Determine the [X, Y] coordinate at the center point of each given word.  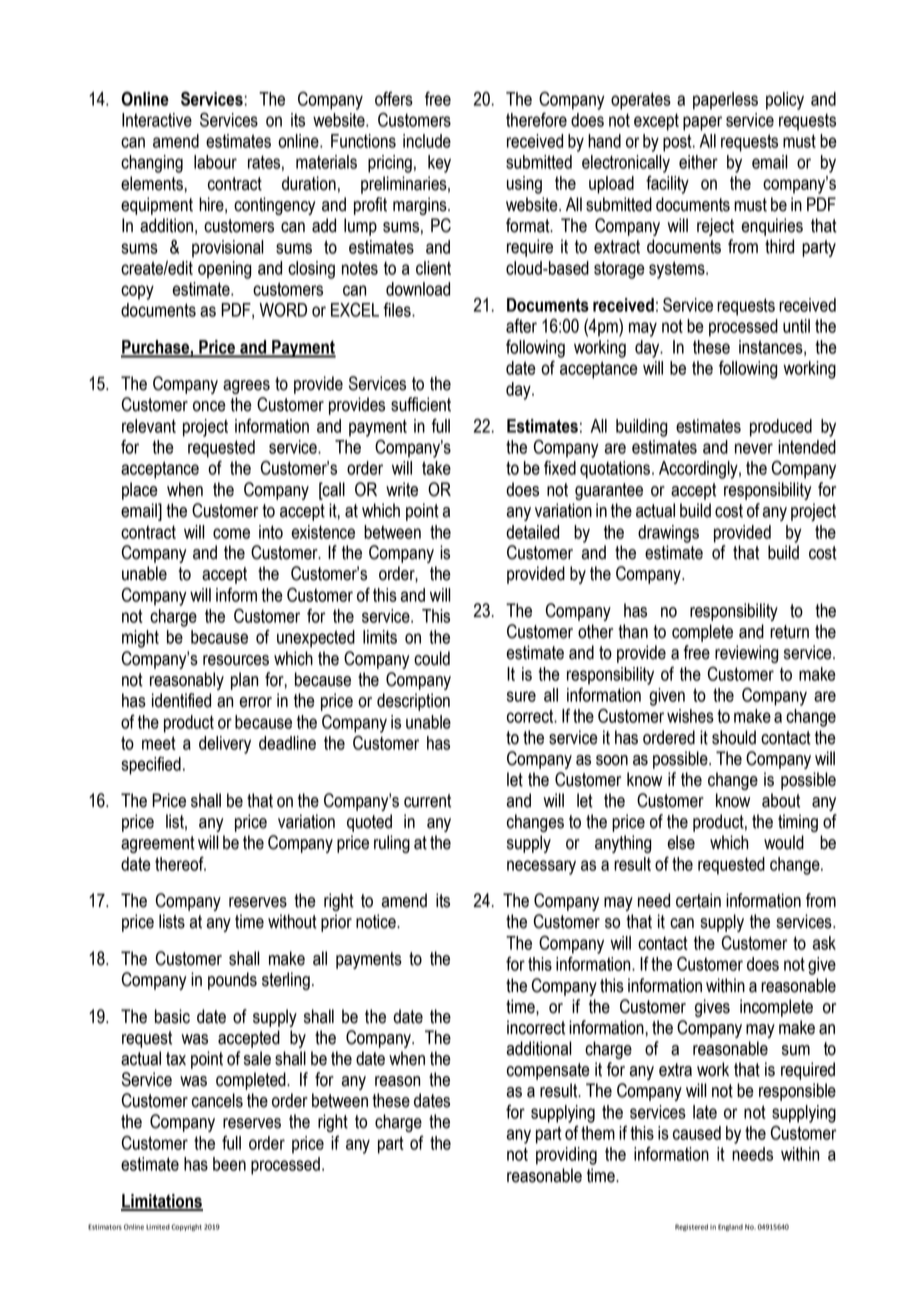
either [698, 162]
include [427, 141]
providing [566, 1156]
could [432, 658]
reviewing [747, 654]
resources [236, 660]
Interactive [157, 120]
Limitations [162, 1202]
